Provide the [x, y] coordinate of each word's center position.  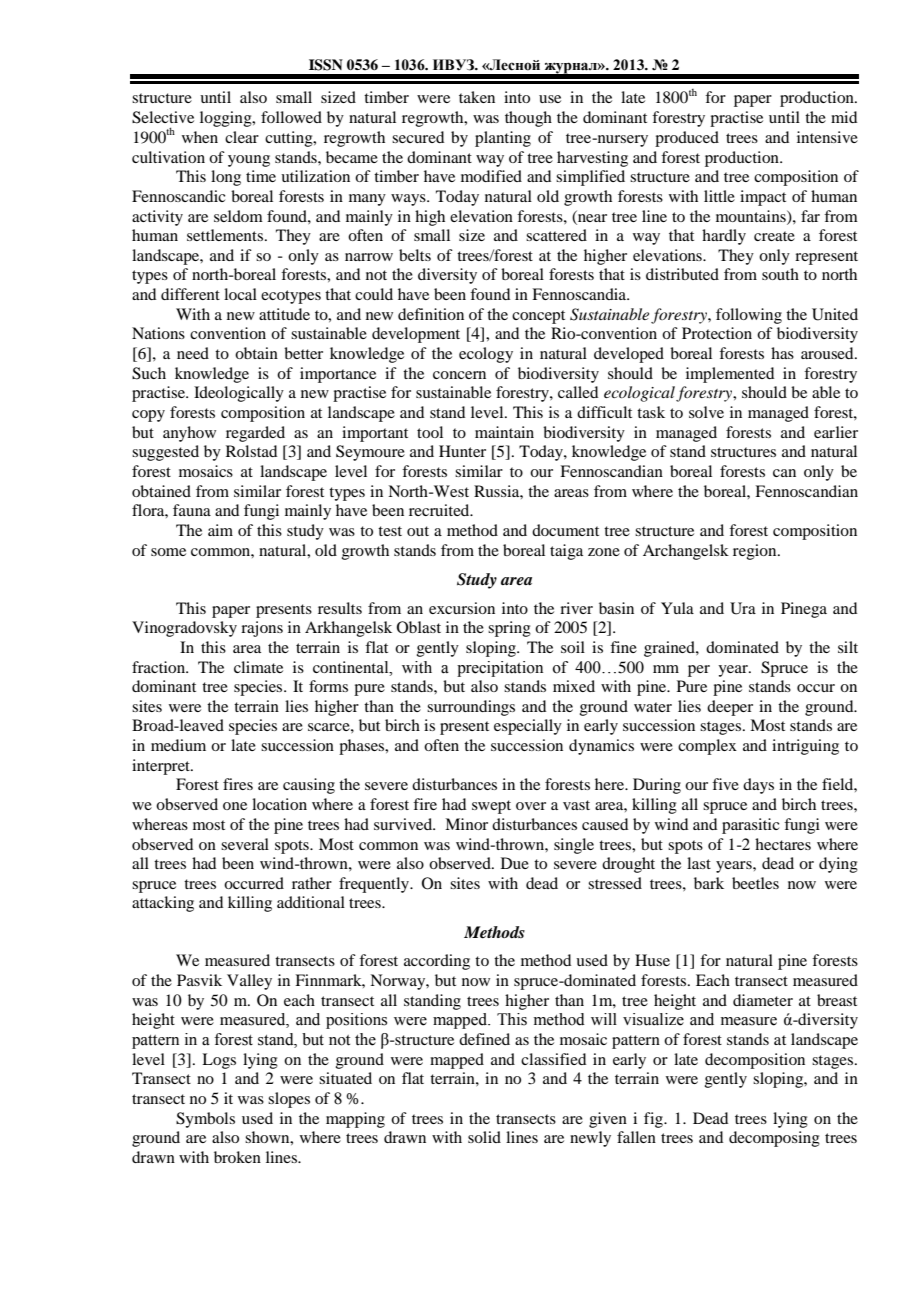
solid [484, 1137]
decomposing [774, 1139]
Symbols [205, 1120]
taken [477, 97]
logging [227, 119]
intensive [827, 137]
